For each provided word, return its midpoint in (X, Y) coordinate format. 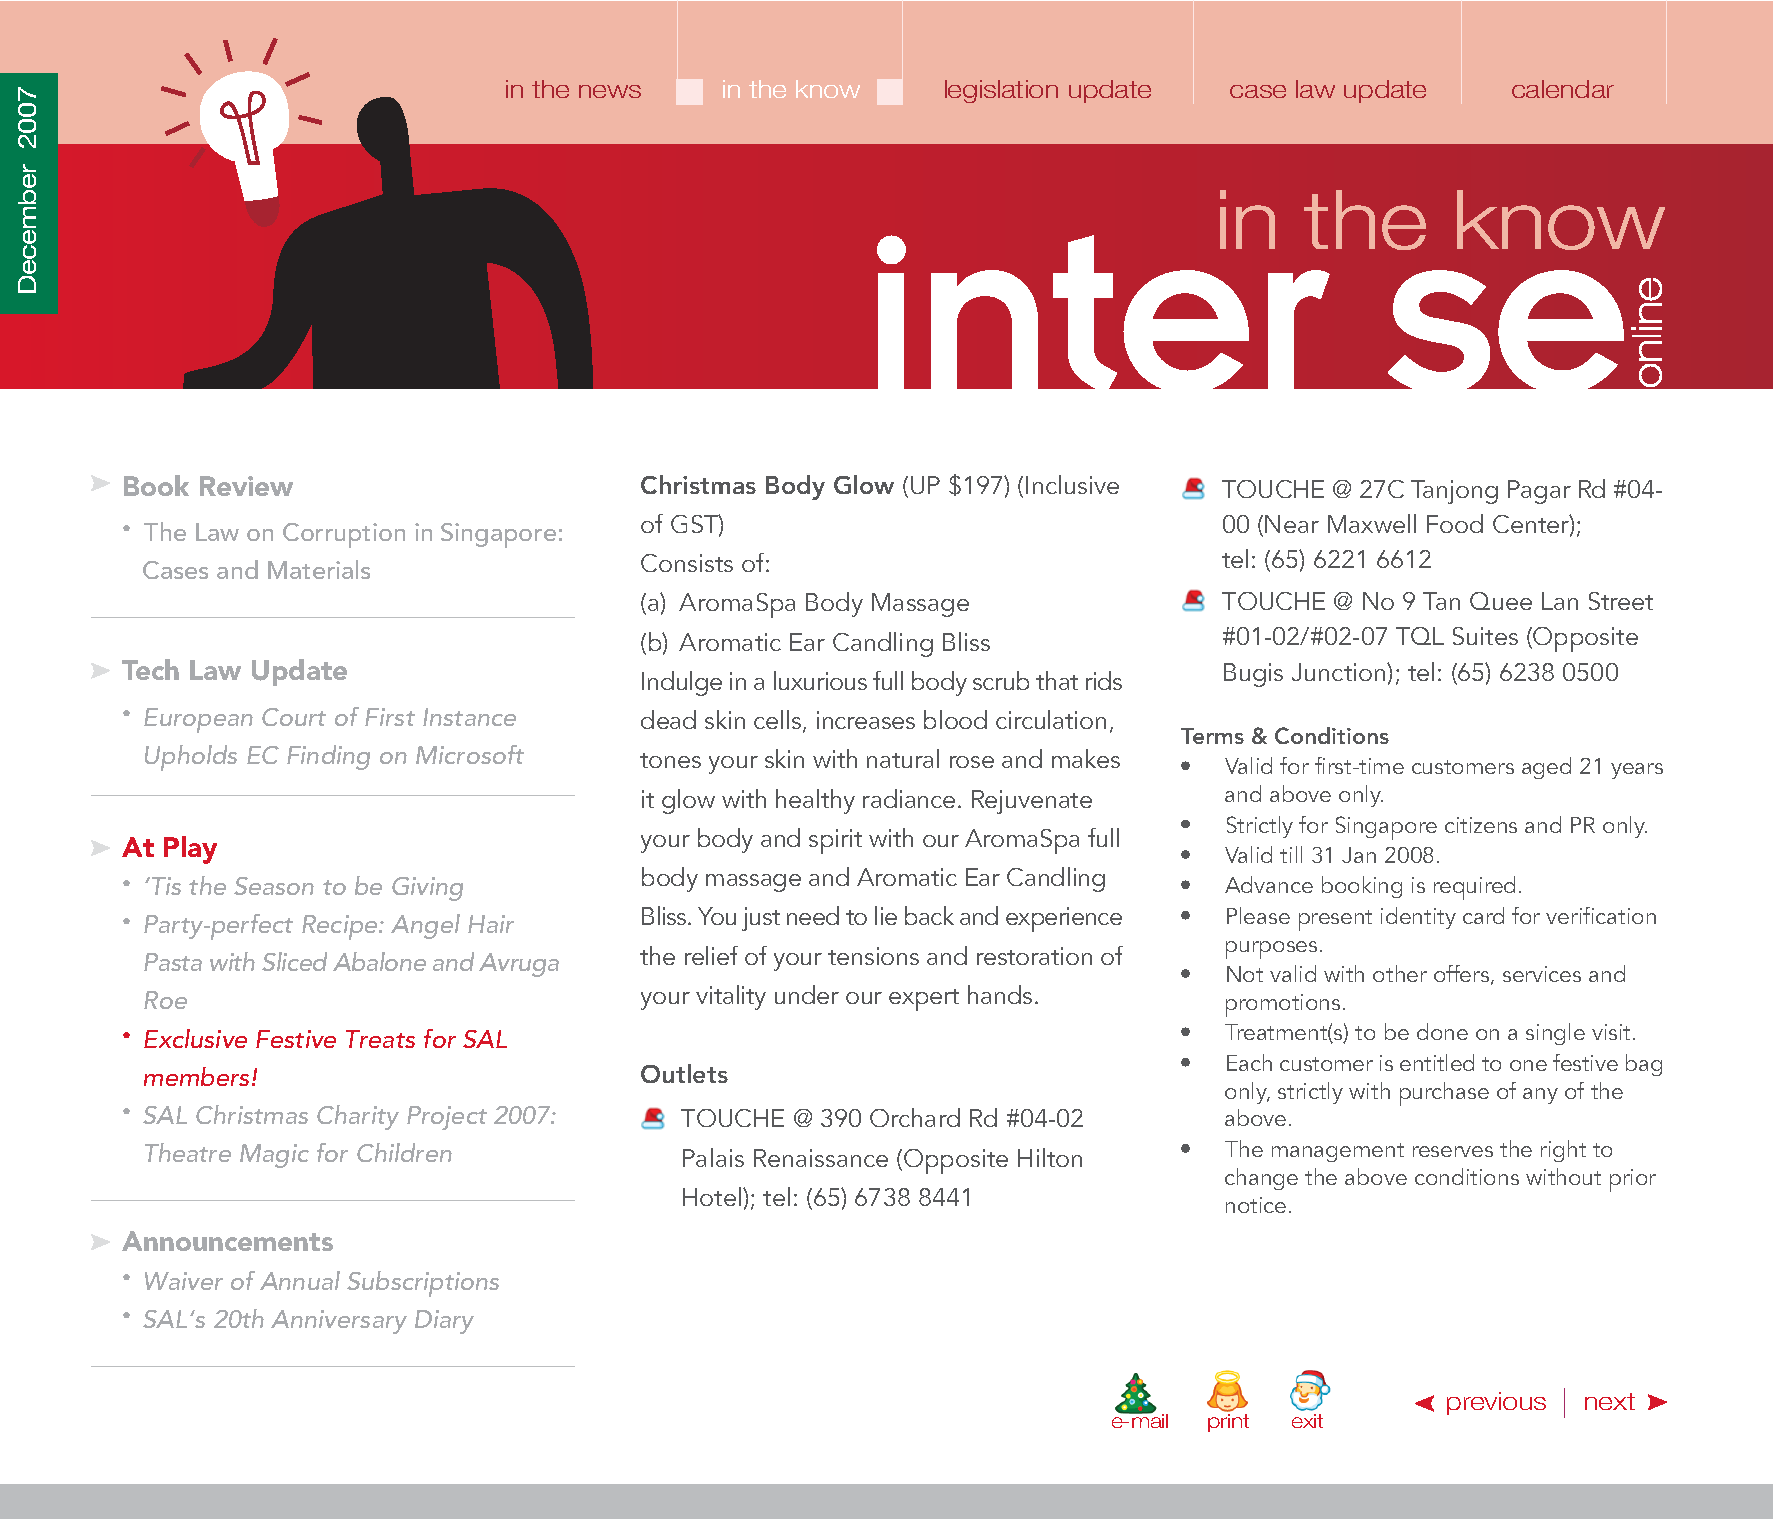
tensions (873, 956)
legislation (1001, 91)
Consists (687, 563)
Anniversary (339, 1322)
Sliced (294, 961)
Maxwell (1372, 523)
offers (1463, 975)
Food (1455, 523)
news (610, 91)
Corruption (344, 535)
